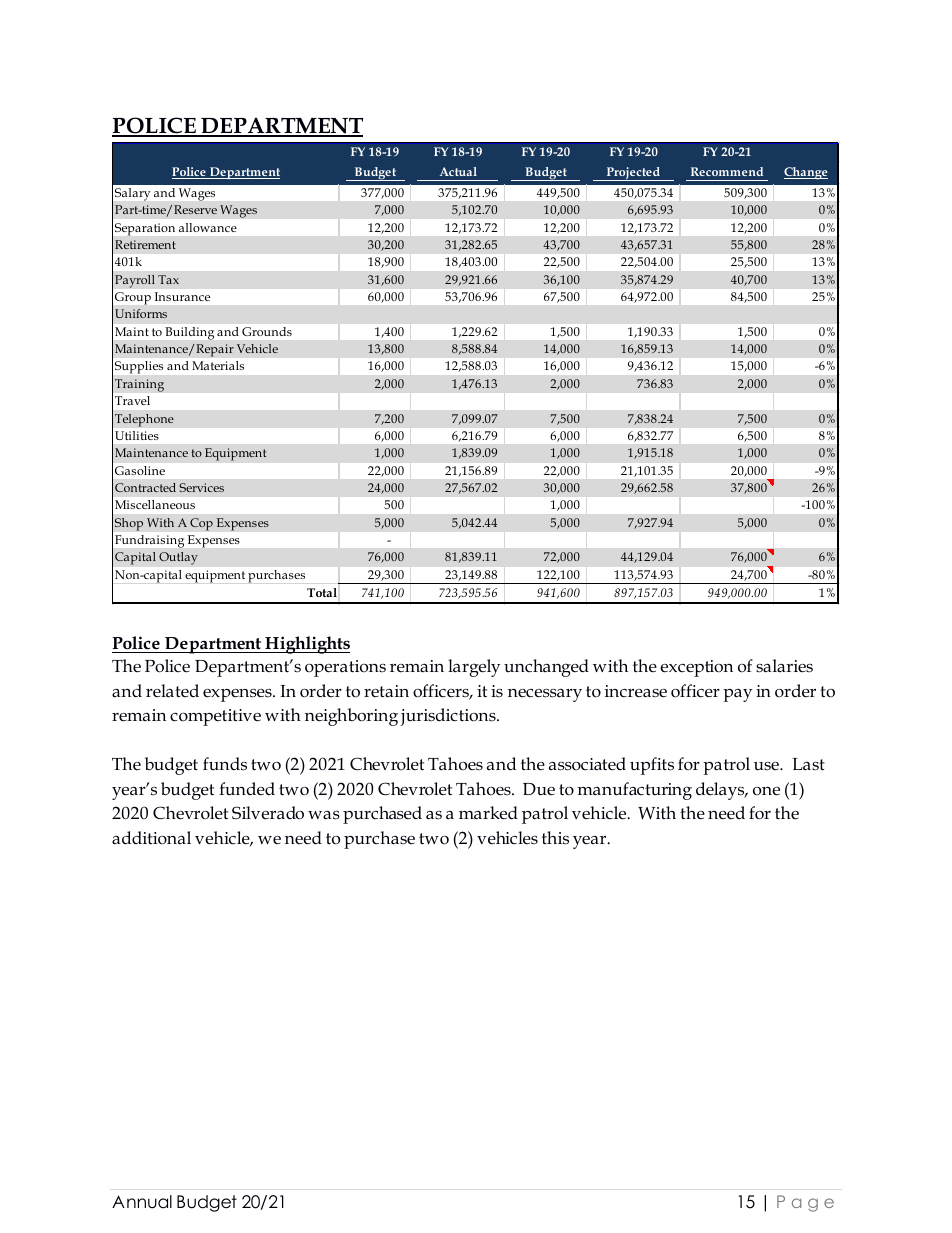 This screenshot has height=1233, width=952. Describe the element at coordinates (727, 171) in the screenshot. I see `Recommend` at that location.
